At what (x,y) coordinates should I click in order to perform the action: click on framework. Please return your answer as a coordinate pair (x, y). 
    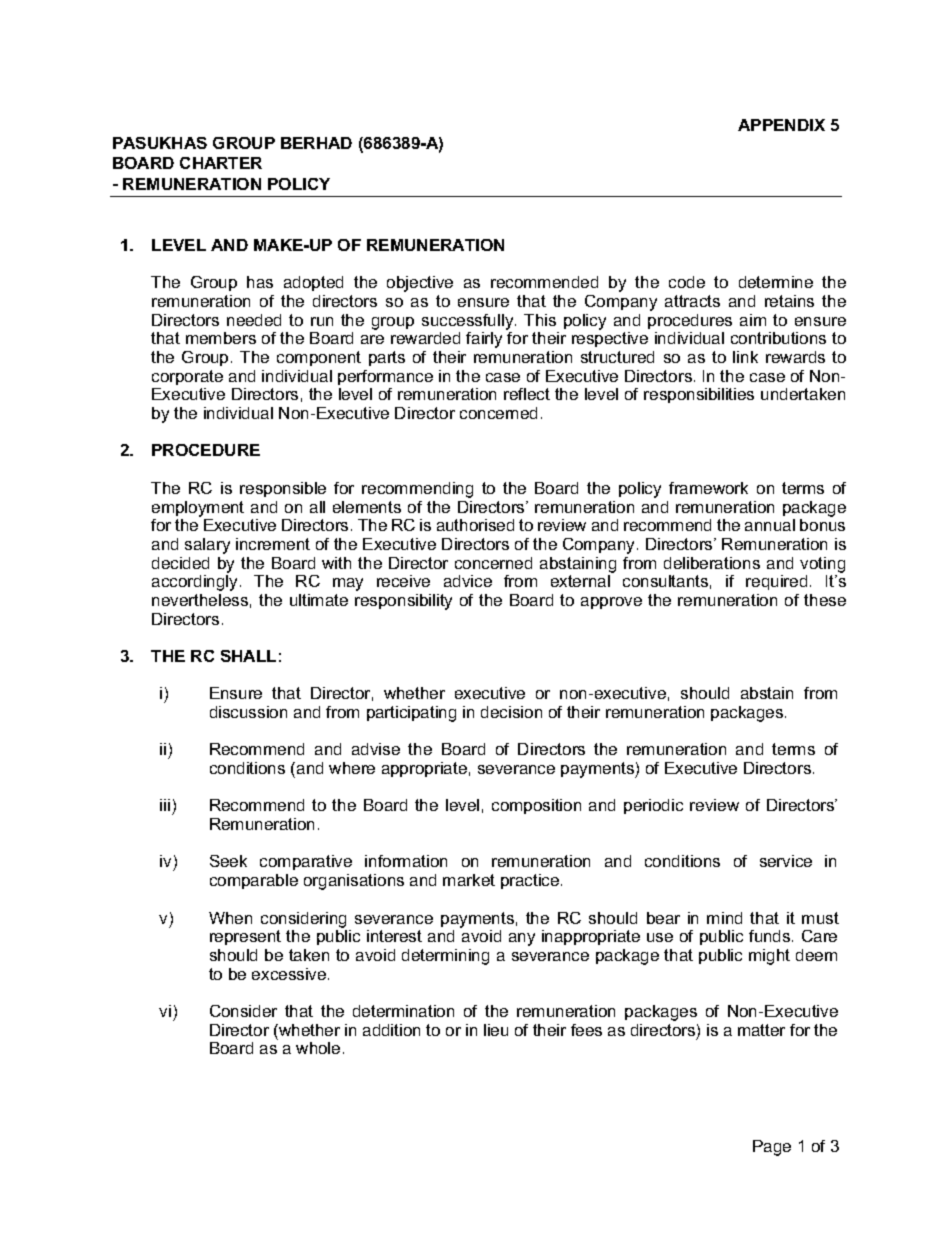
    Looking at the image, I should click on (708, 488).
